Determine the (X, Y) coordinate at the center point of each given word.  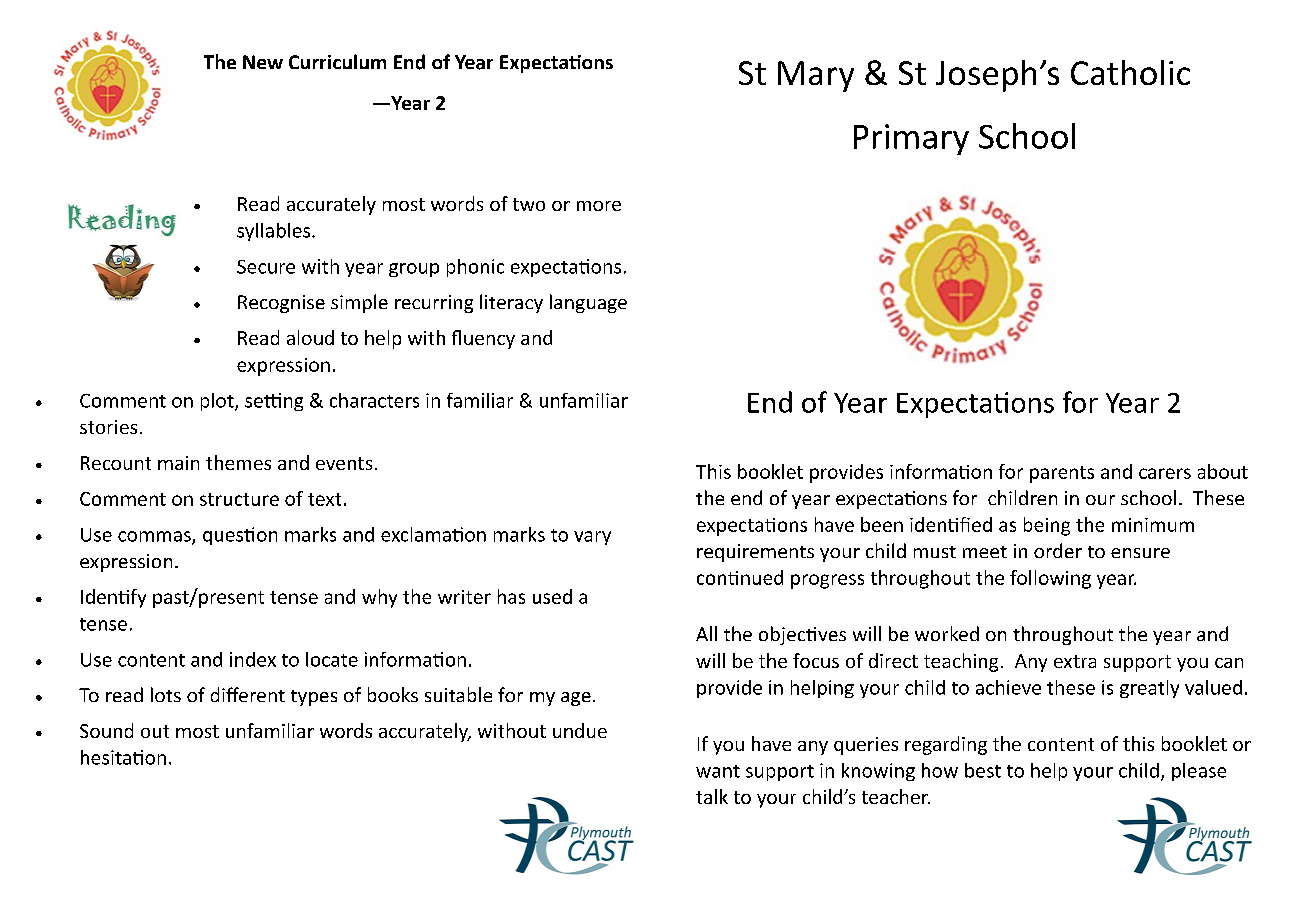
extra (1075, 661)
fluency (483, 339)
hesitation (123, 757)
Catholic (1130, 72)
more (599, 206)
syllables (275, 232)
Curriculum (337, 61)
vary (592, 538)
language (588, 303)
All (706, 633)
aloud (310, 337)
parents (1062, 474)
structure (239, 499)
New (263, 62)
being (1047, 526)
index (253, 659)
